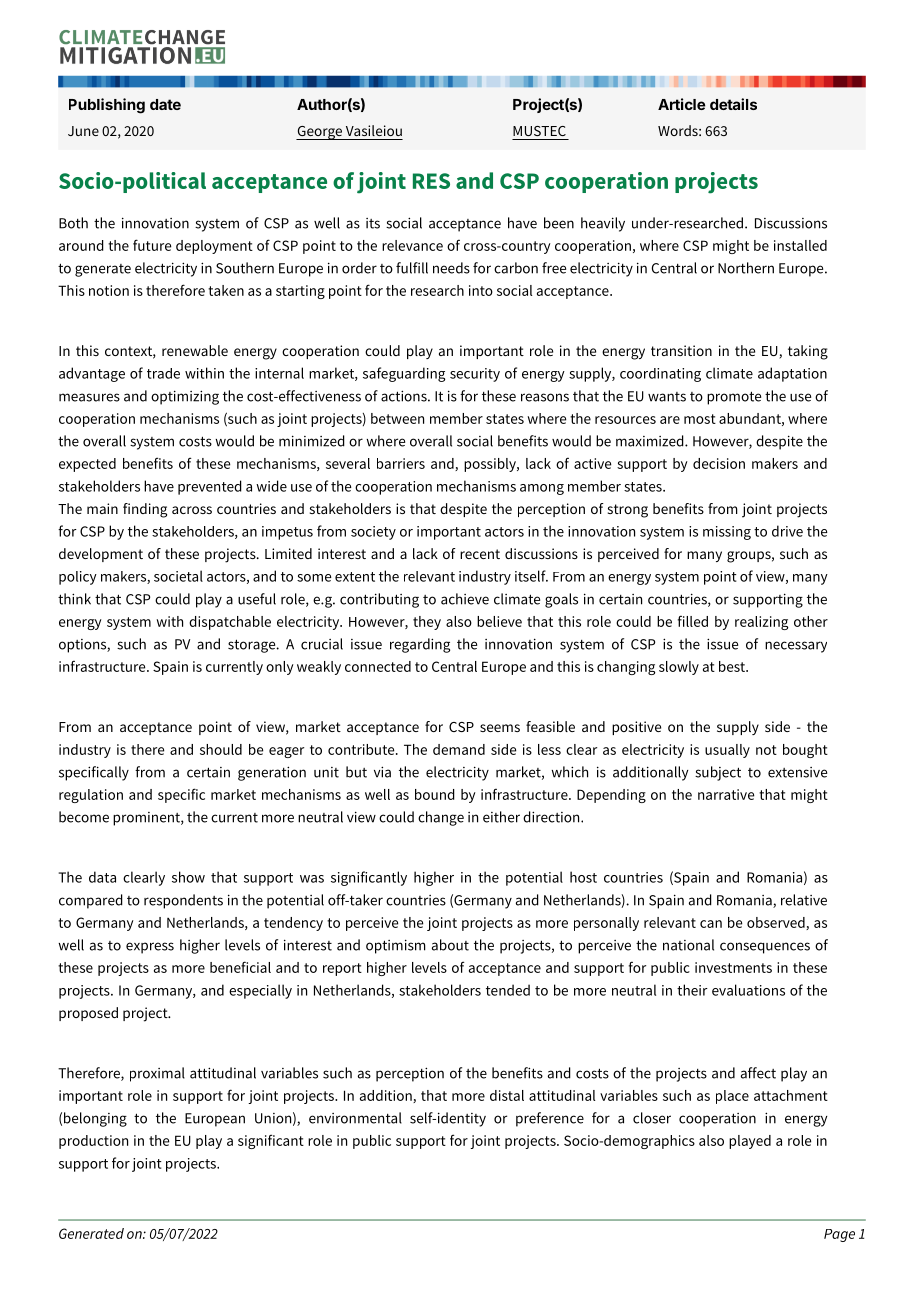 The image size is (924, 1308). I want to click on finding, so click(145, 510).
